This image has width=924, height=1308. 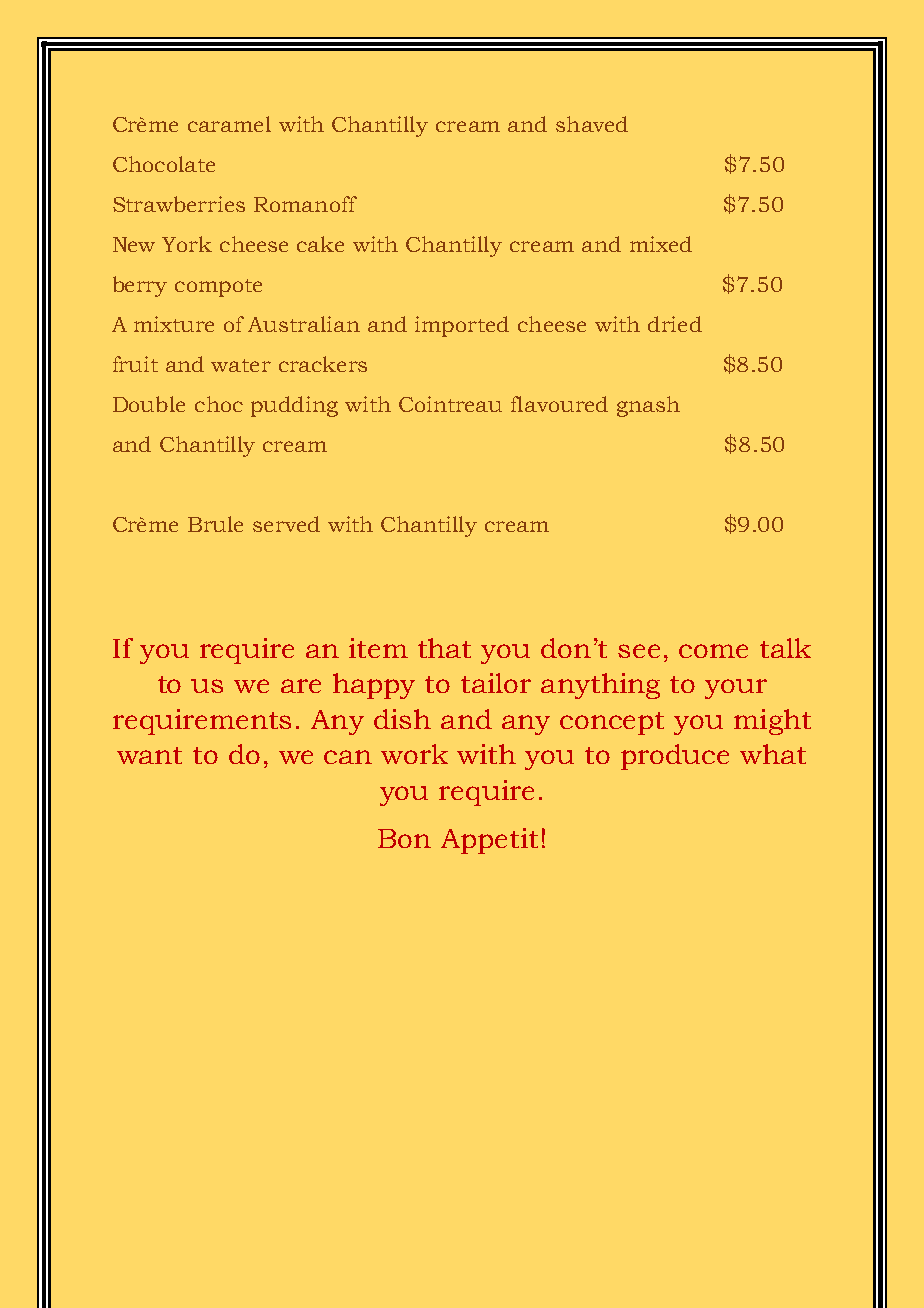 I want to click on flavoured, so click(x=559, y=404).
